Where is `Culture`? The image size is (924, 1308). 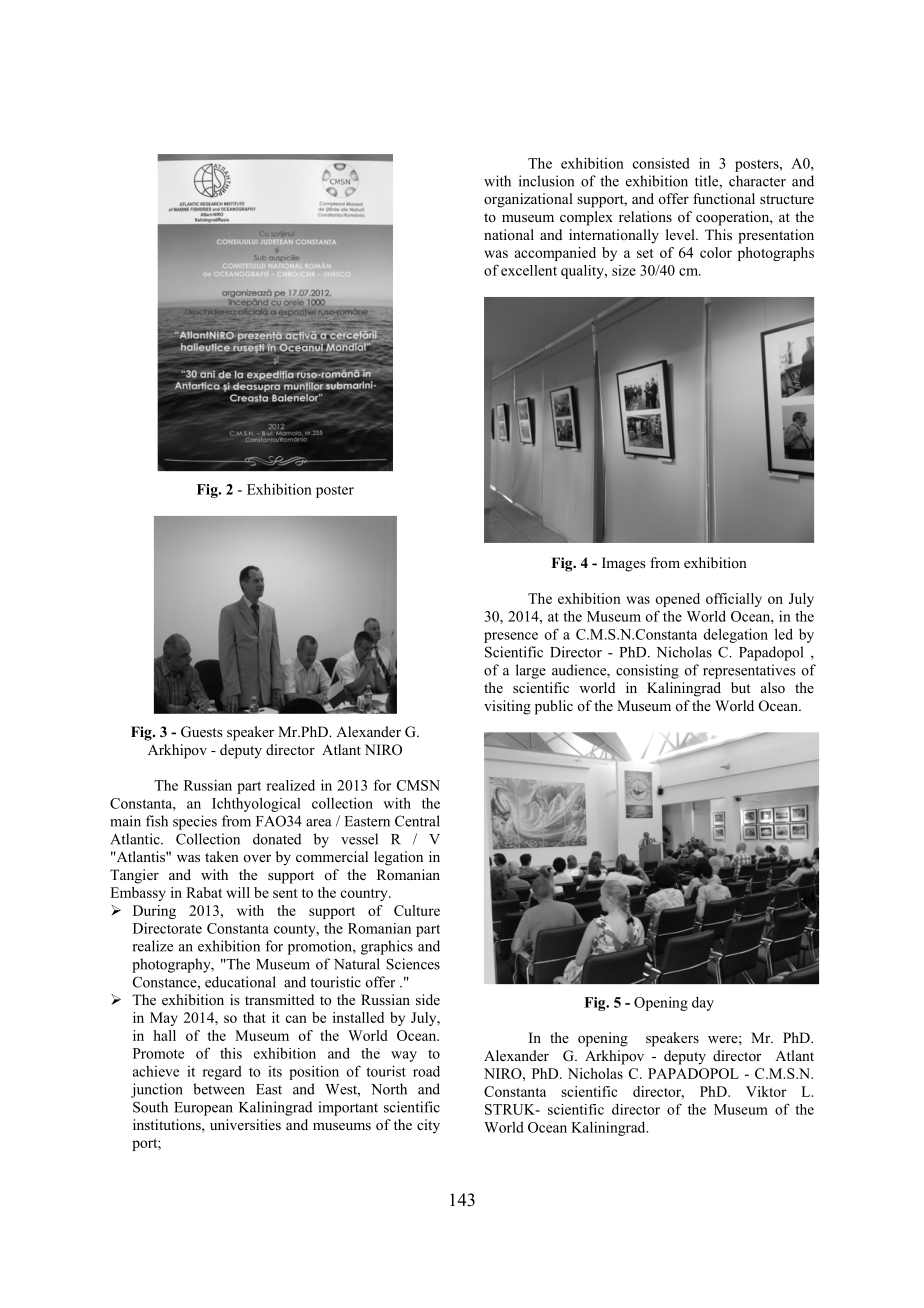
Culture is located at coordinates (417, 910).
